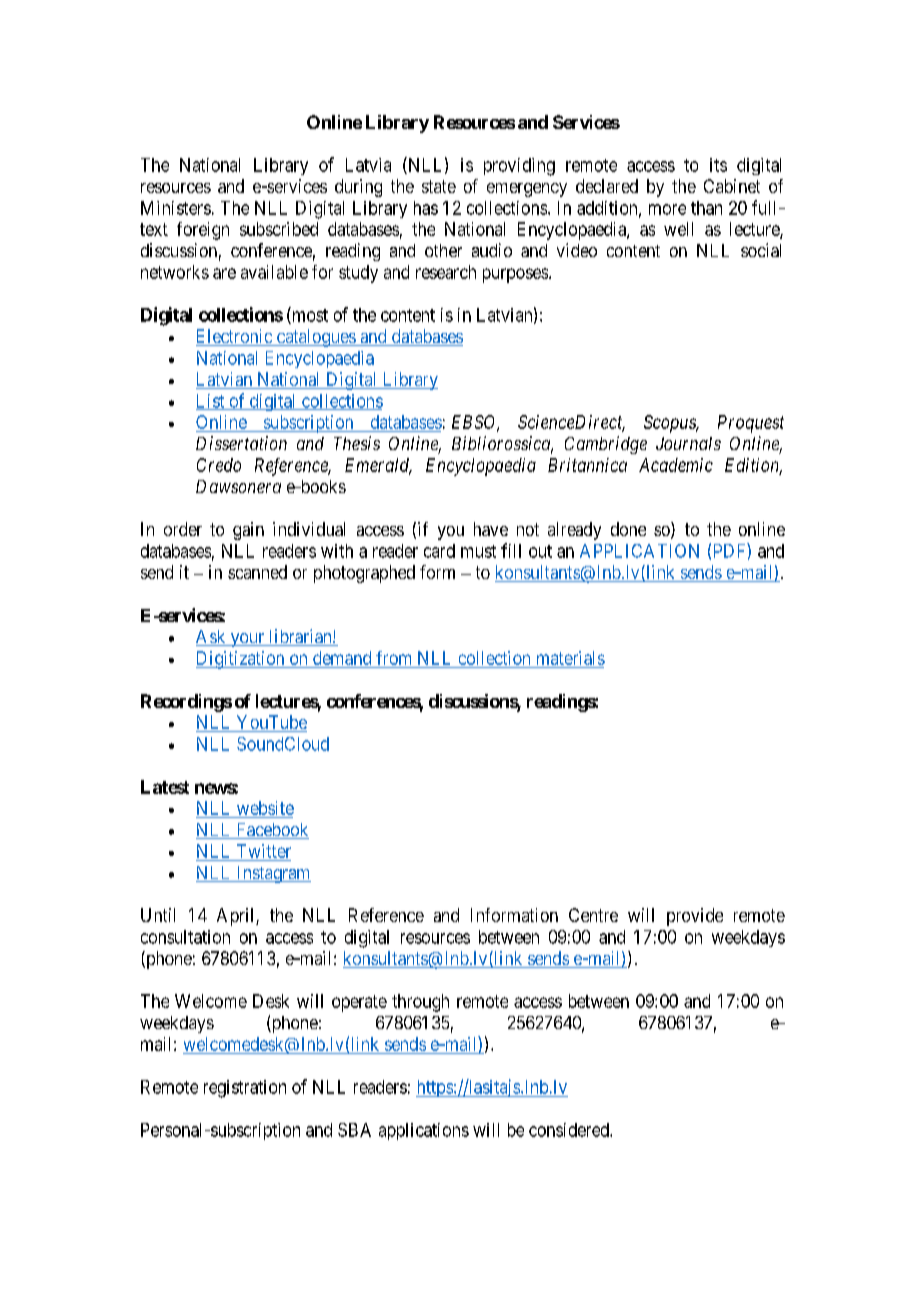 The width and height of the screenshot is (924, 1308). Describe the element at coordinates (439, 186) in the screenshot. I see `state` at that location.
